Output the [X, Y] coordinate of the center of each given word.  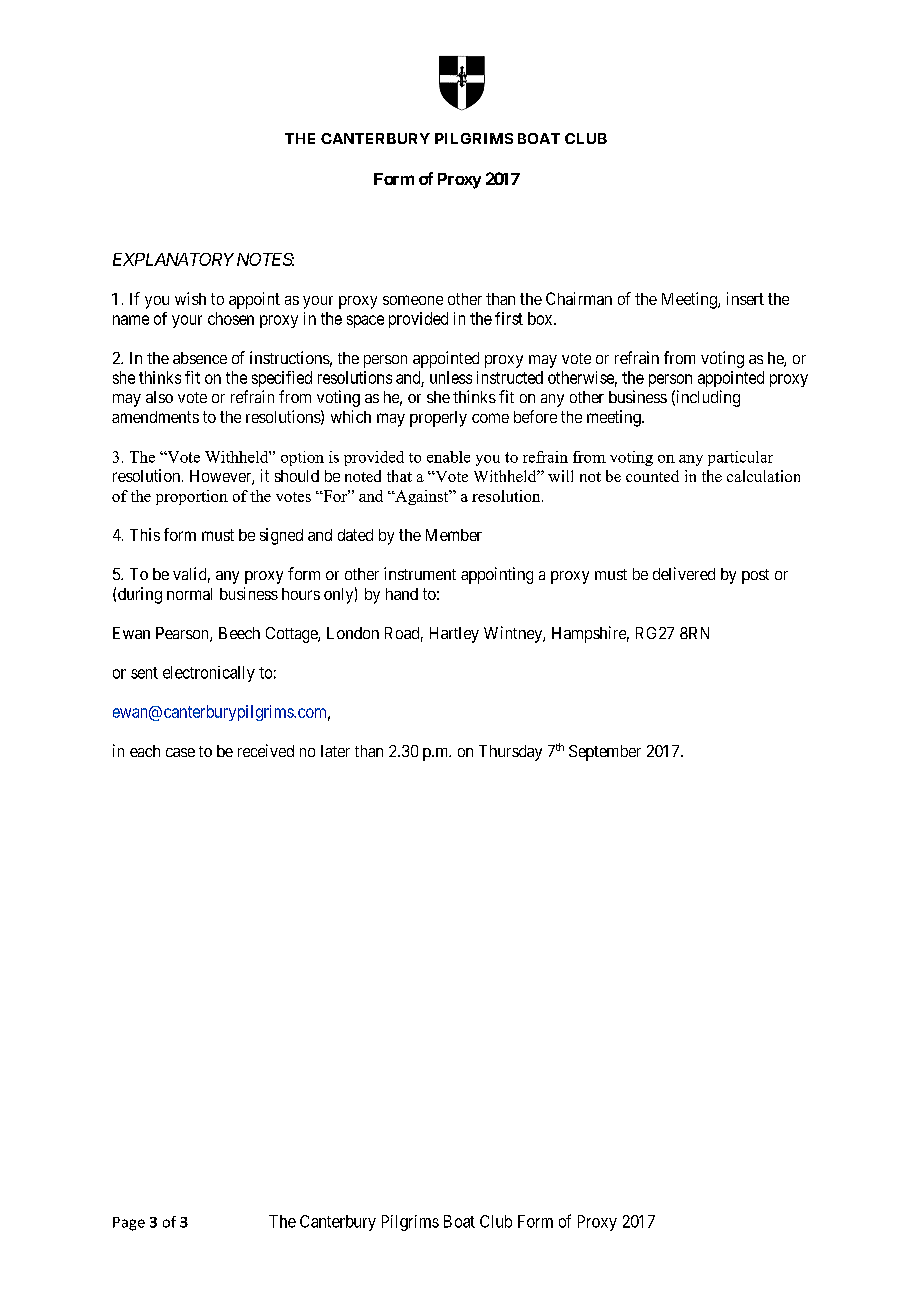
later [335, 751]
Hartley [454, 635]
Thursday [510, 753]
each [145, 751]
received [266, 750]
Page [129, 1224]
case [180, 752]
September [605, 753]
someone [413, 300]
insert [745, 298]
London [353, 633]
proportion [192, 497]
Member [454, 535]
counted [652, 476]
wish [190, 298]
